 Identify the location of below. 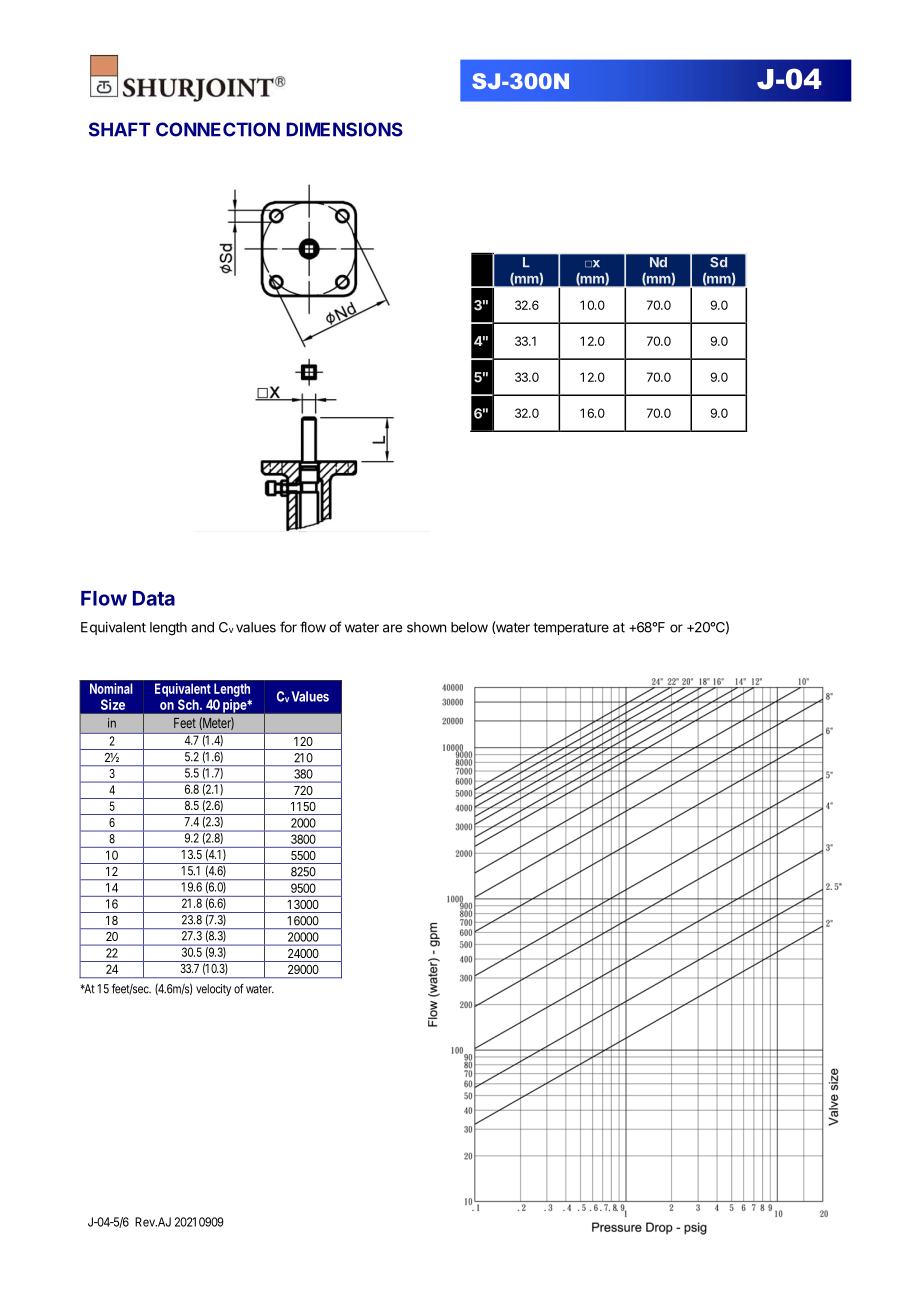
(469, 627).
